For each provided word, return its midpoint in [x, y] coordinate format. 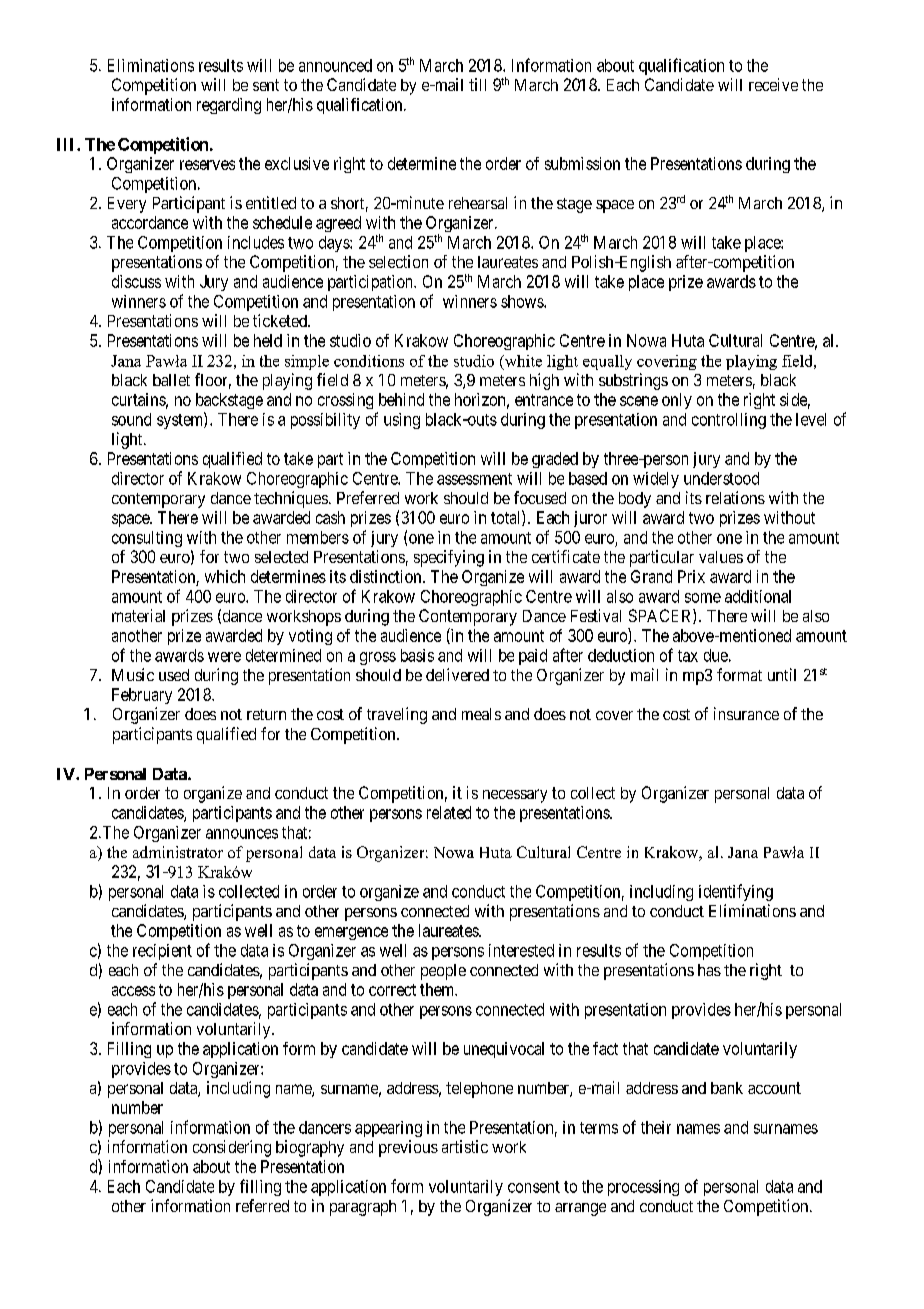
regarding [229, 106]
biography [310, 1148]
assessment [474, 479]
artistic [465, 1146]
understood [721, 478]
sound [131, 419]
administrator [178, 852]
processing [643, 1188]
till [477, 84]
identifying [736, 892]
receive [773, 84]
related [449, 812]
